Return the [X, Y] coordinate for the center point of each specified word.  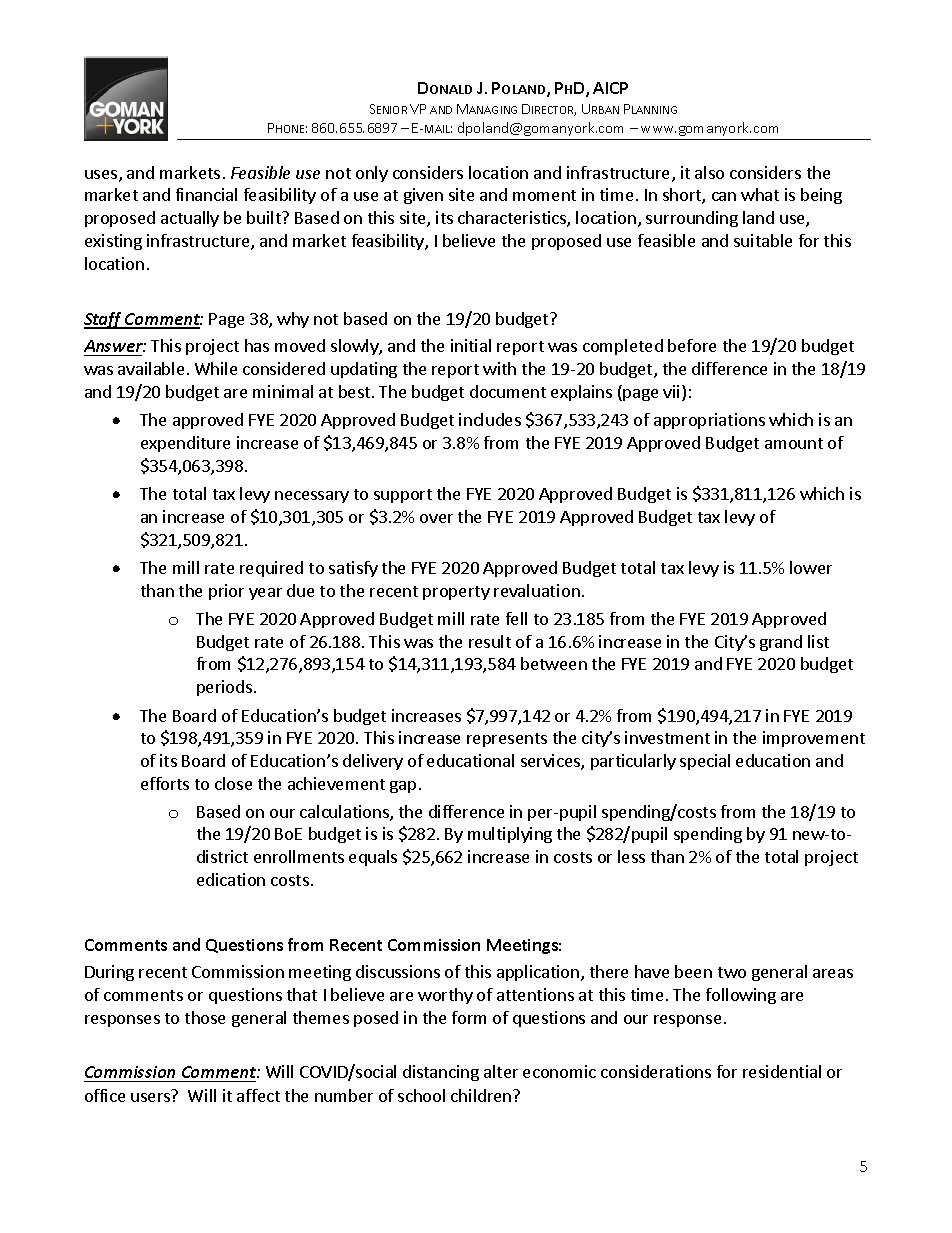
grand [781, 643]
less [631, 856]
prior [226, 592]
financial [206, 194]
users [150, 1097]
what [760, 194]
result [490, 641]
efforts [165, 783]
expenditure [185, 444]
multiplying [510, 835]
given [423, 196]
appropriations [709, 421]
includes [490, 419]
